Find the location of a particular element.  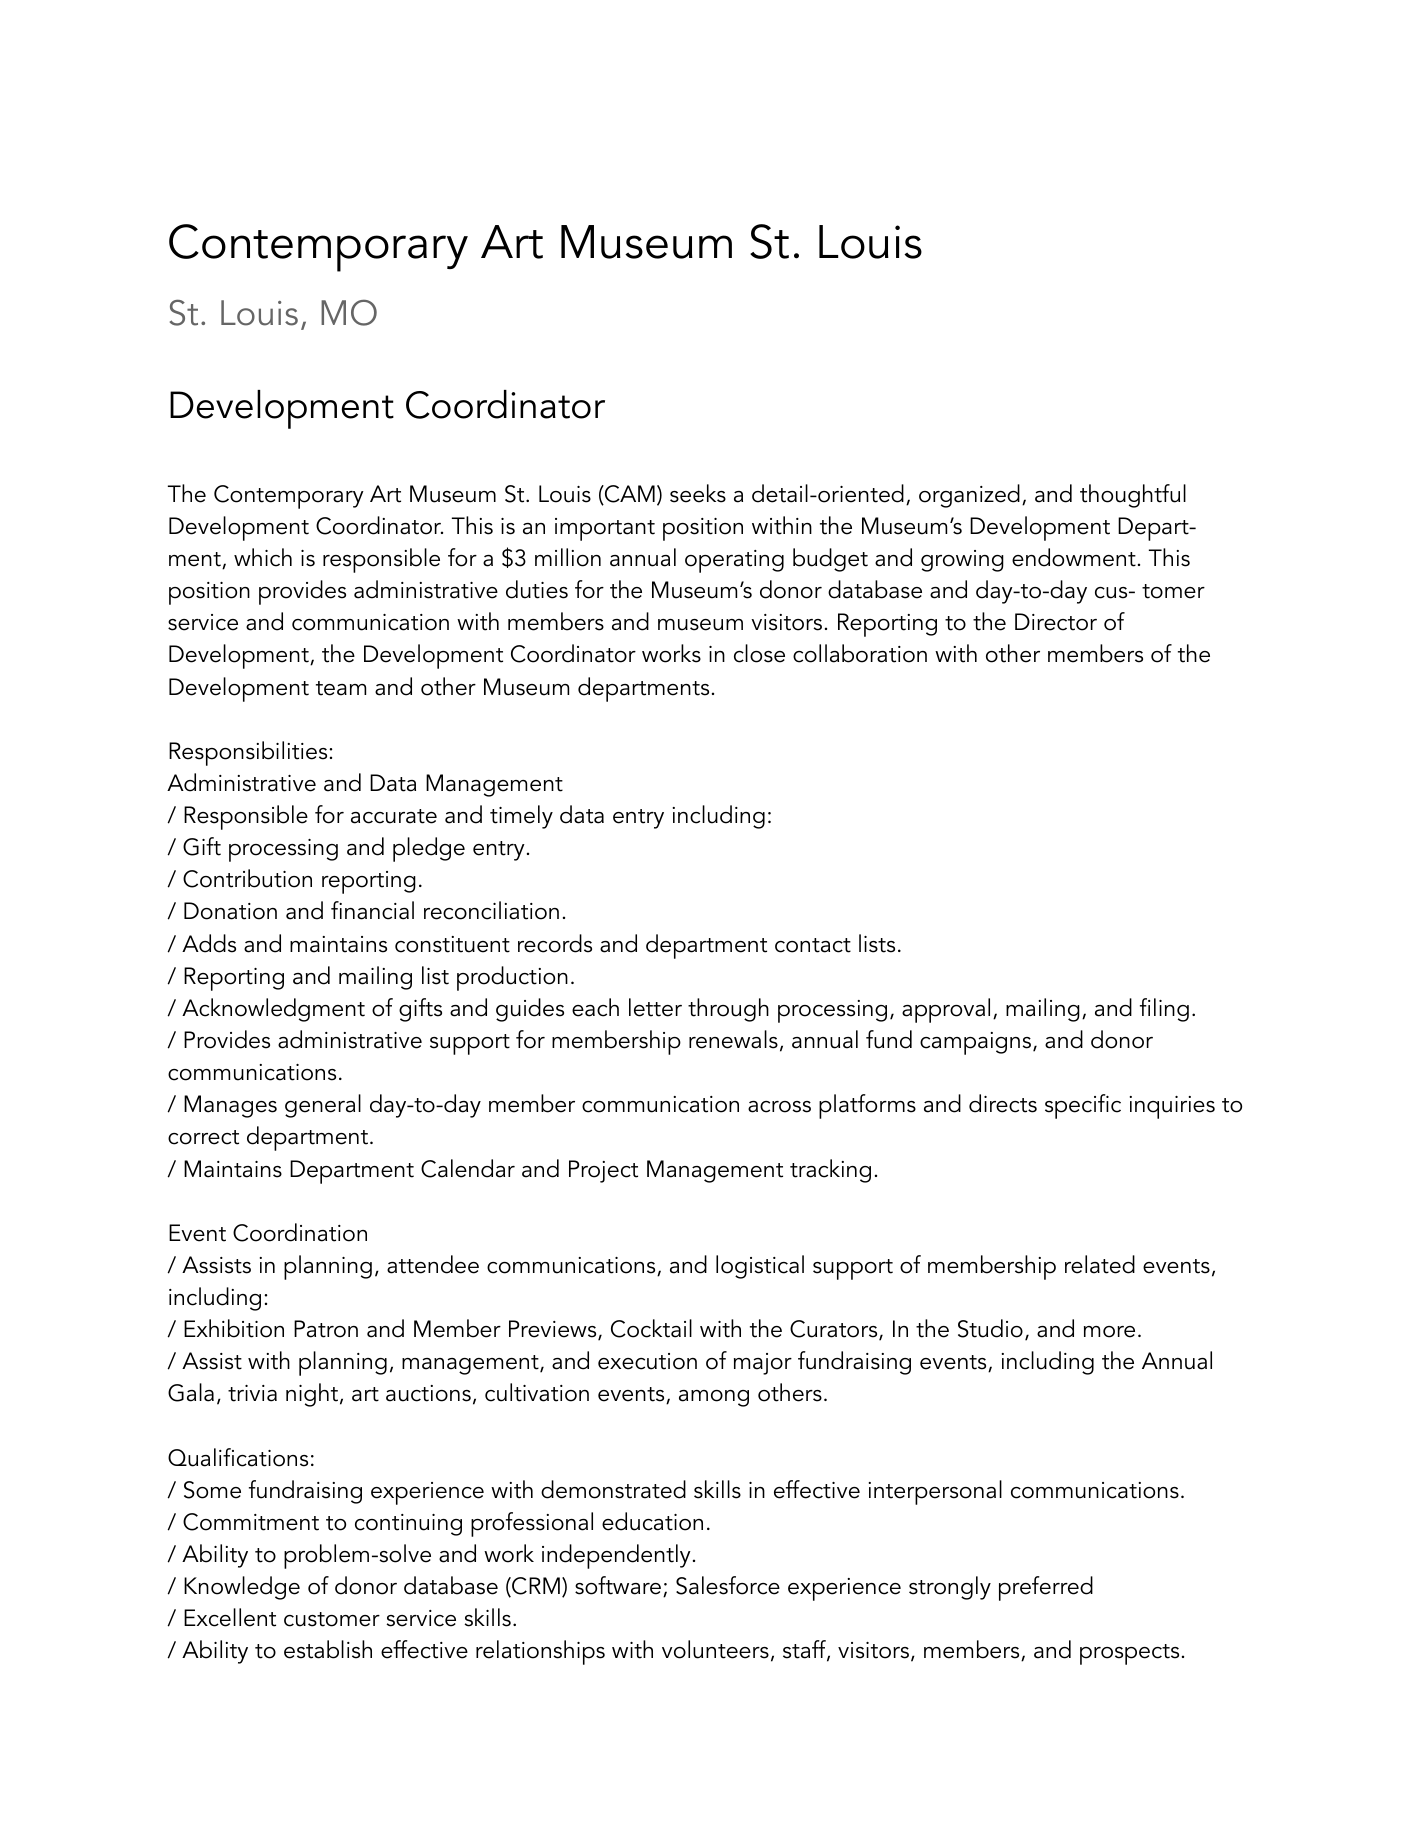

seeks is located at coordinates (698, 493).
